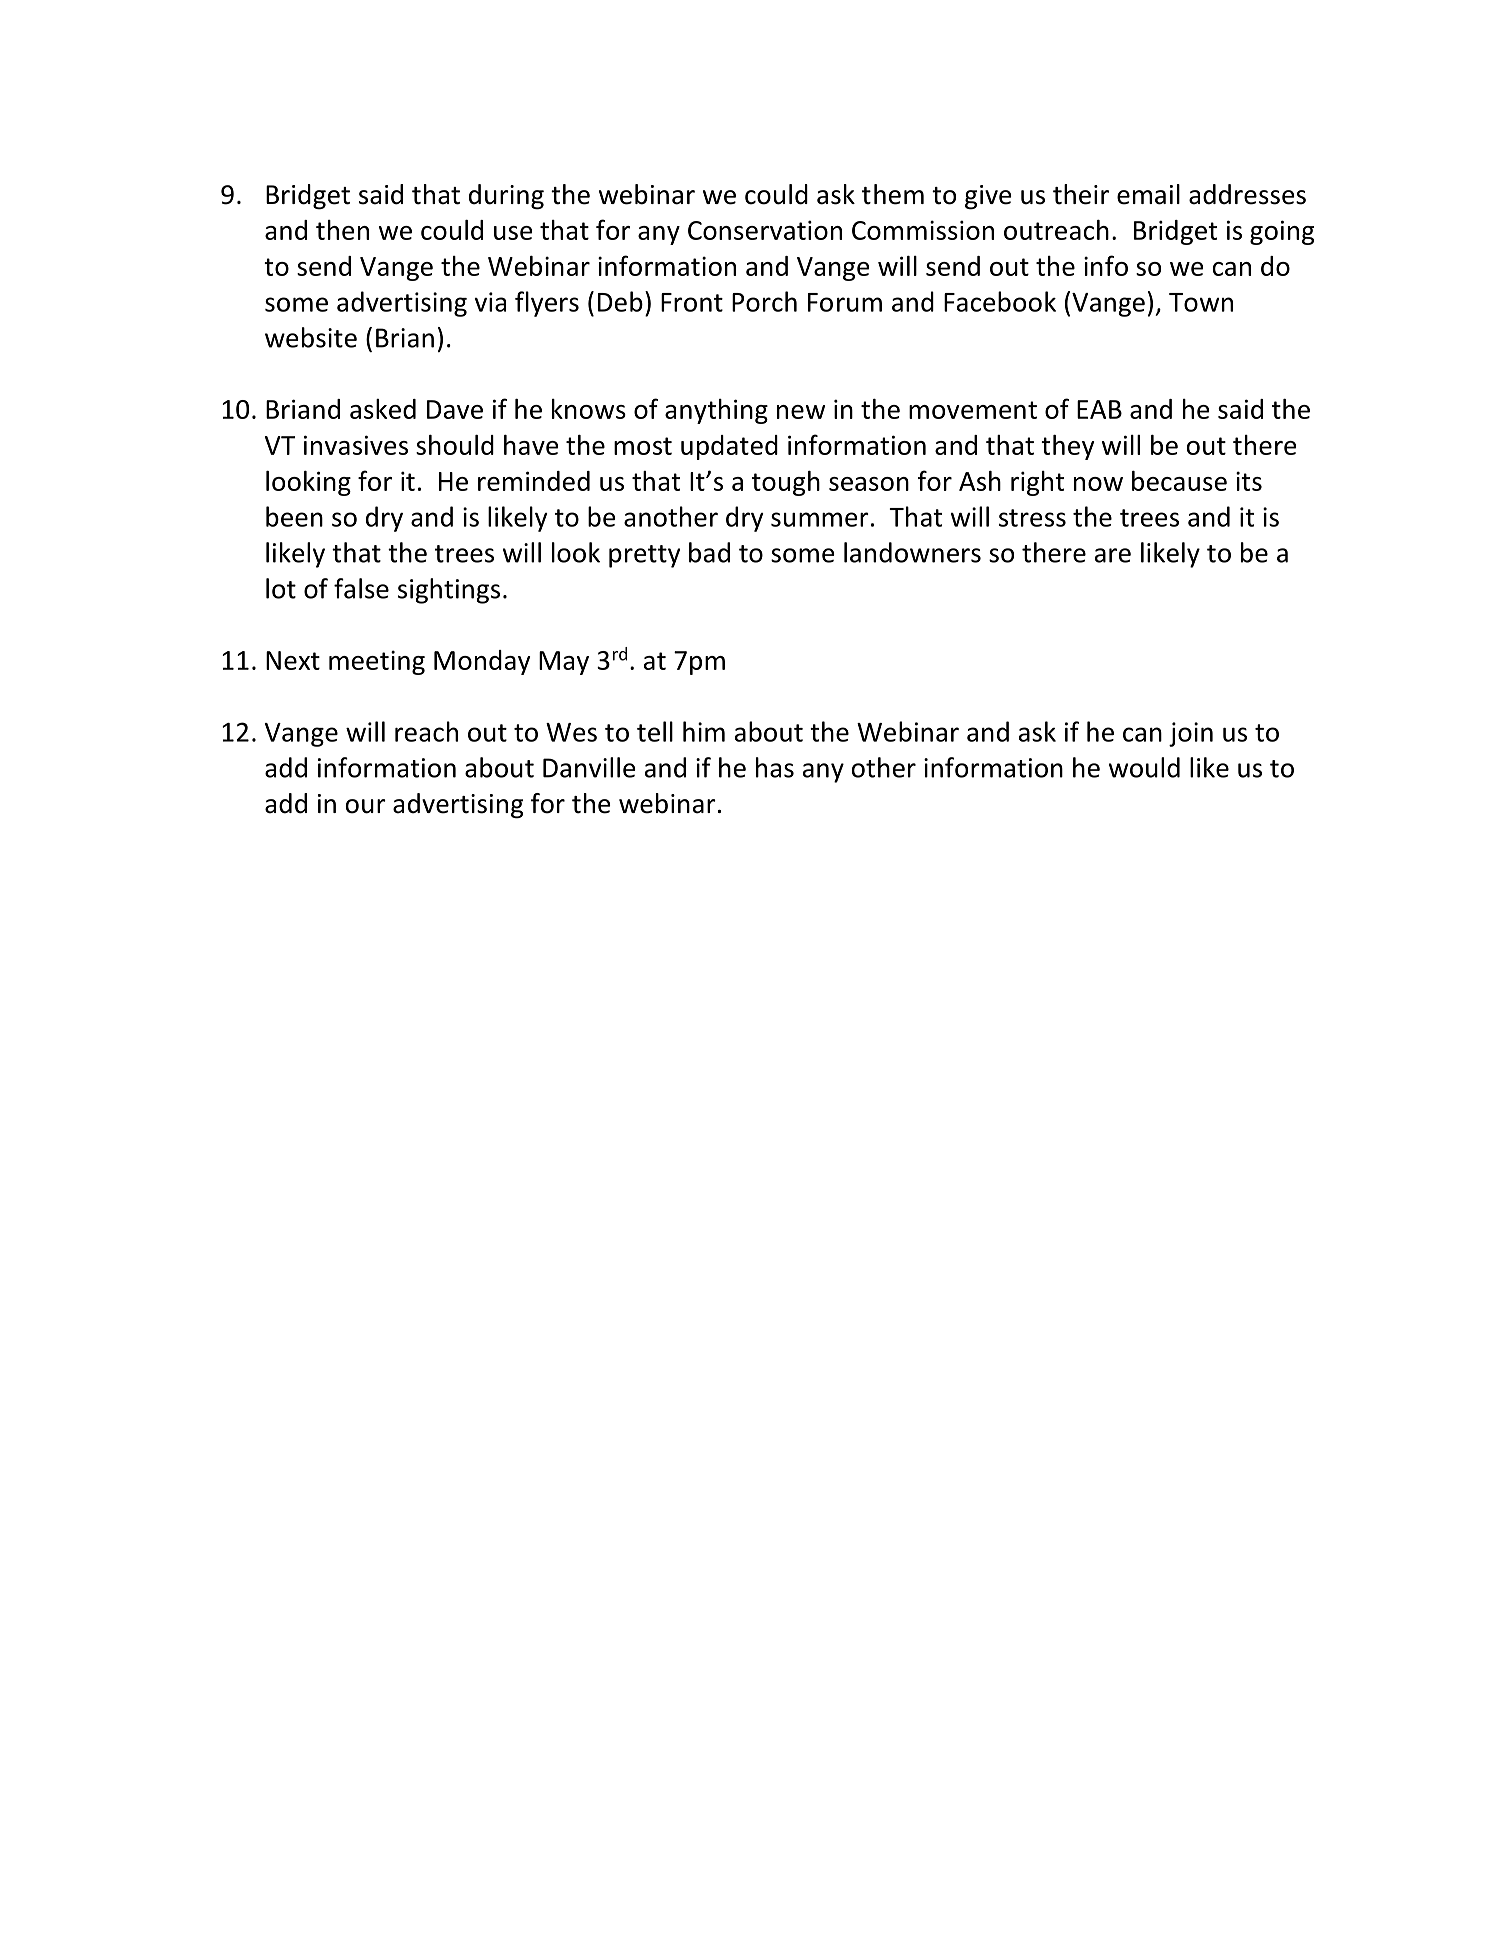  What do you see at coordinates (1144, 767) in the screenshot?
I see `would` at bounding box center [1144, 767].
